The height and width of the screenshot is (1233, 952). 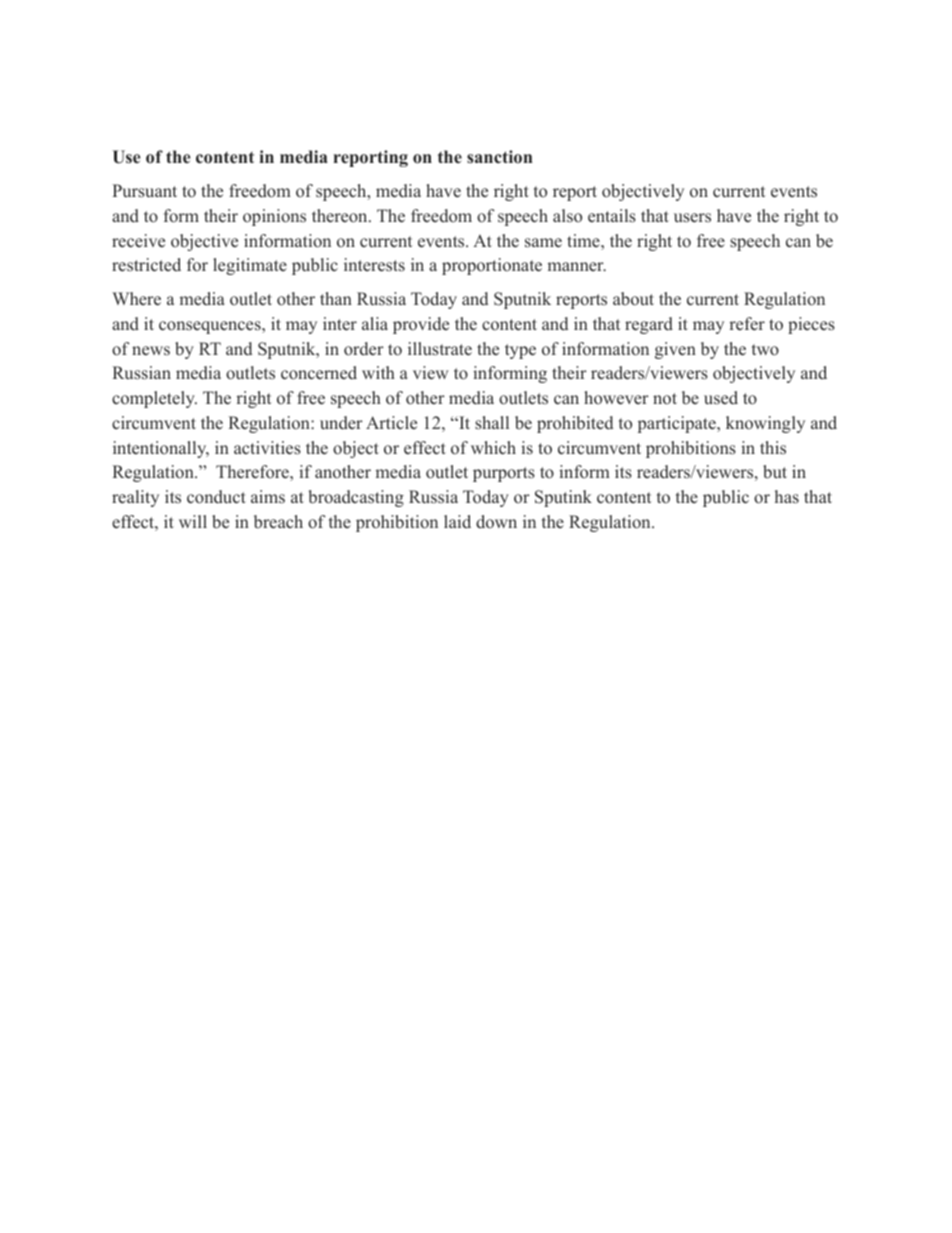 What do you see at coordinates (193, 521) in the screenshot?
I see `will` at bounding box center [193, 521].
